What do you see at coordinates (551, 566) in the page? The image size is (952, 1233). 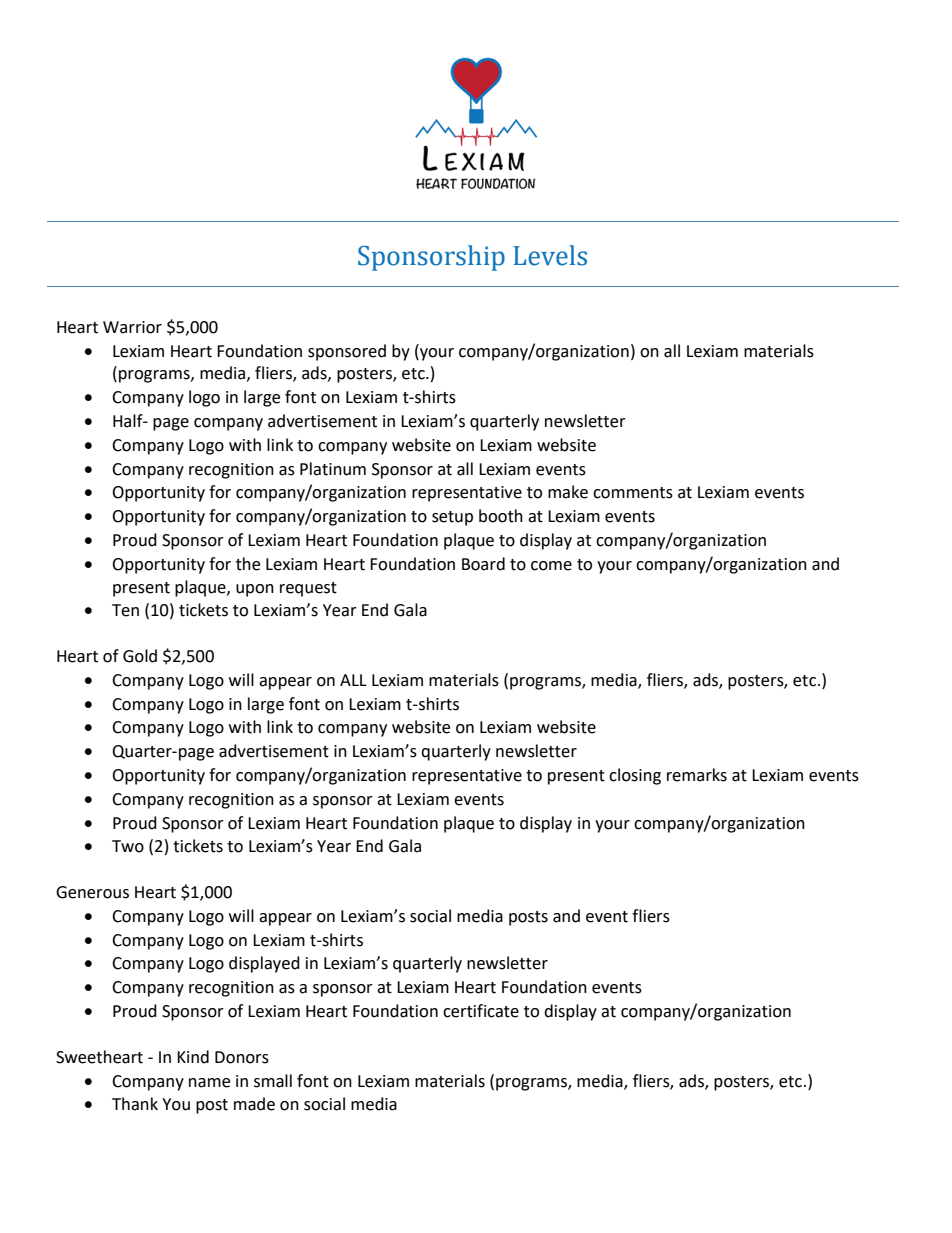 I see `come` at bounding box center [551, 566].
